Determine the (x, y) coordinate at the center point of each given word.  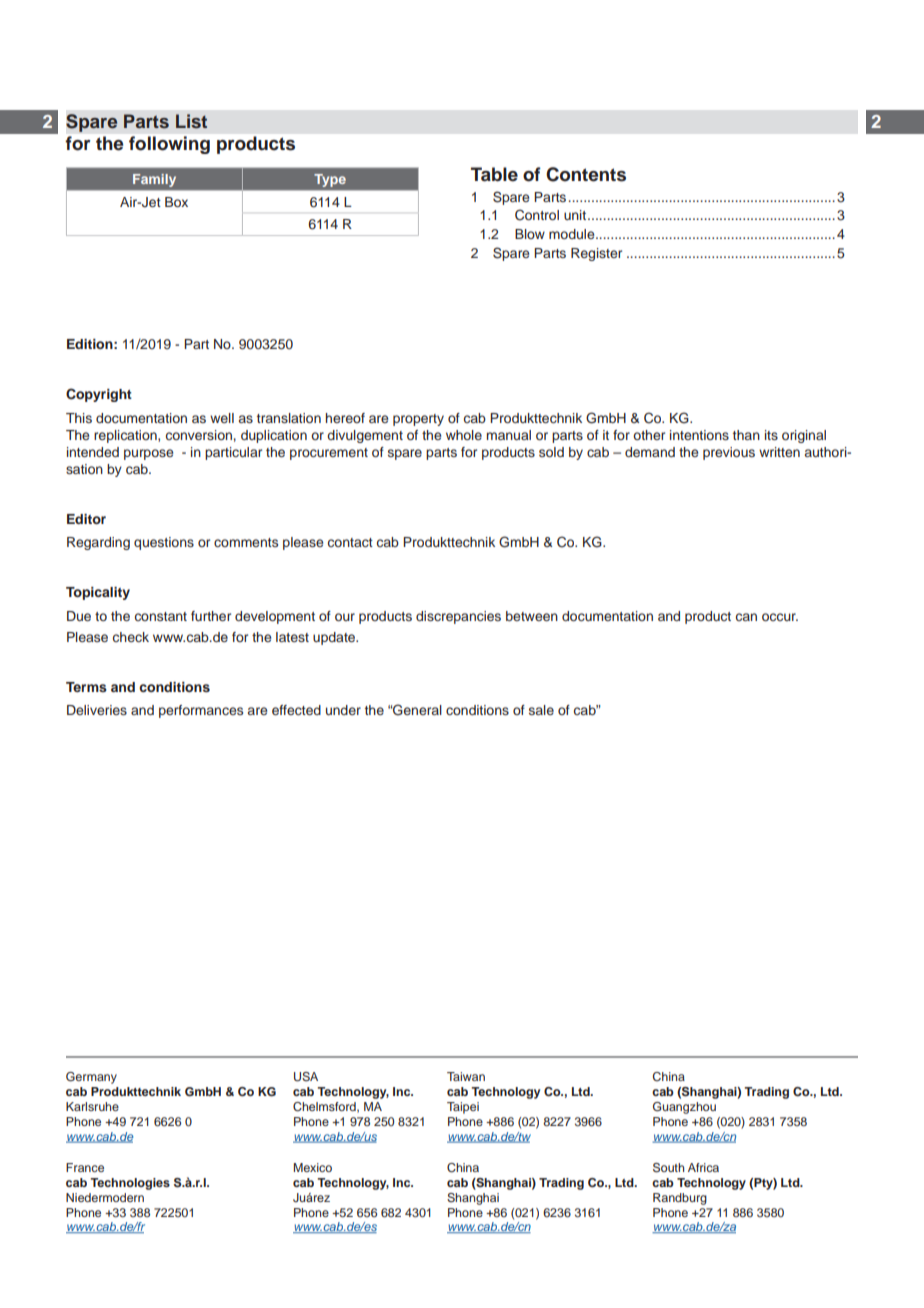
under (343, 710)
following (169, 145)
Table (494, 174)
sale (541, 710)
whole (464, 435)
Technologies (130, 1184)
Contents (586, 174)
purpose (148, 454)
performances (201, 711)
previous (729, 453)
